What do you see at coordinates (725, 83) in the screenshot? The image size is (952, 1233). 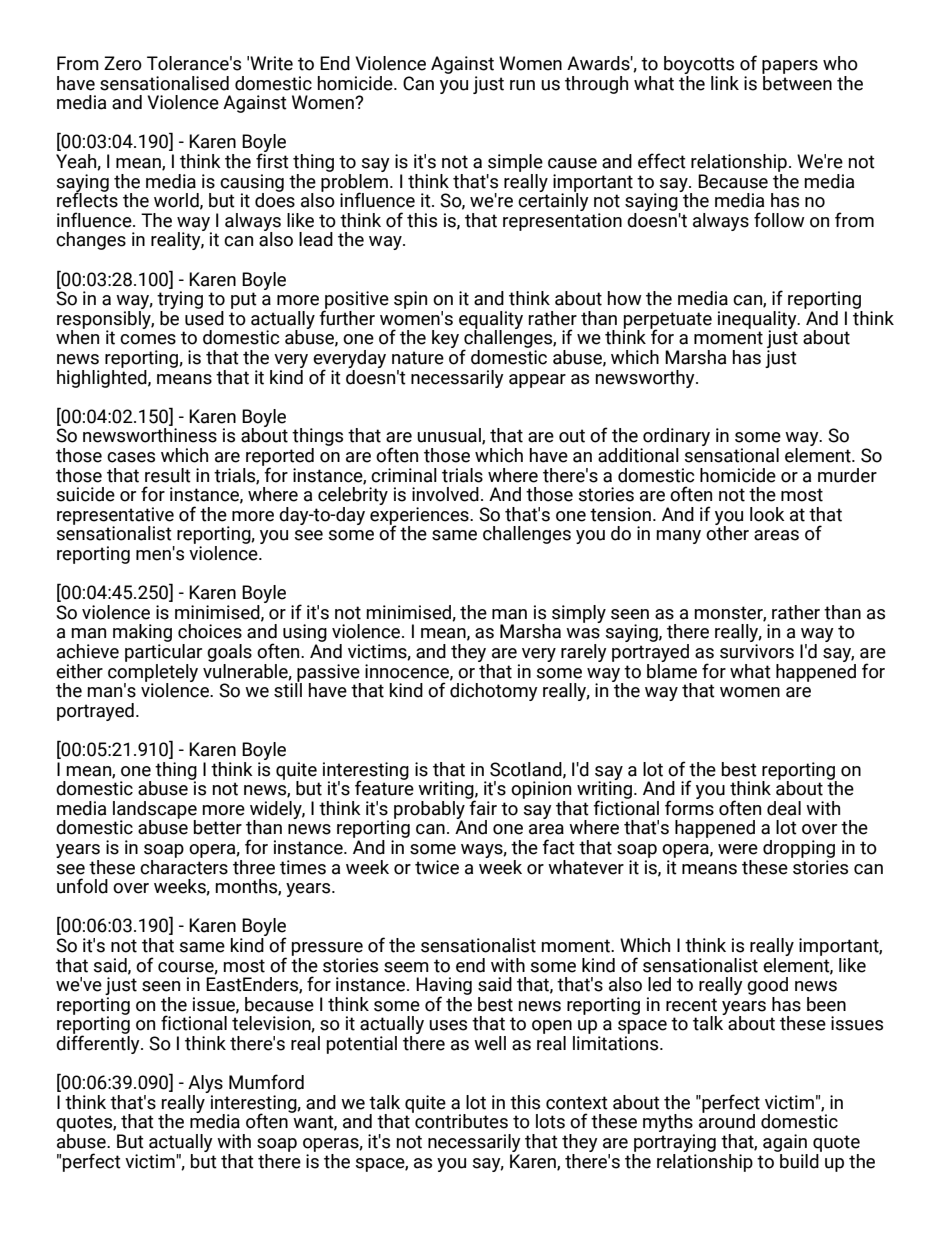 I see `link` at bounding box center [725, 83].
